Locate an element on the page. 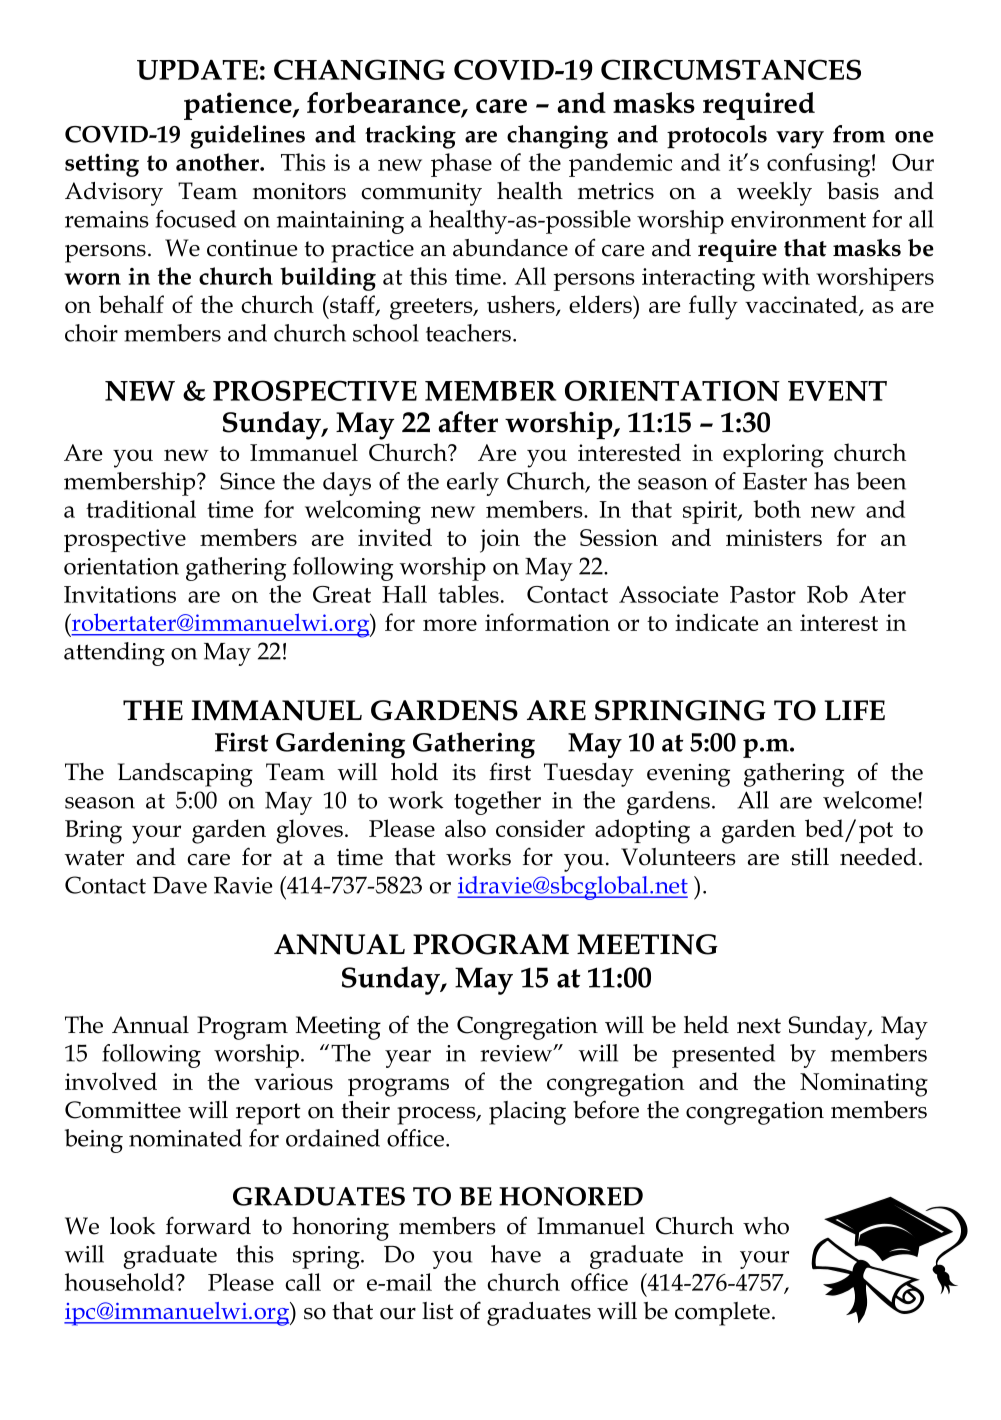 The width and height of the image is (1001, 1420). Since is located at coordinates (247, 481).
